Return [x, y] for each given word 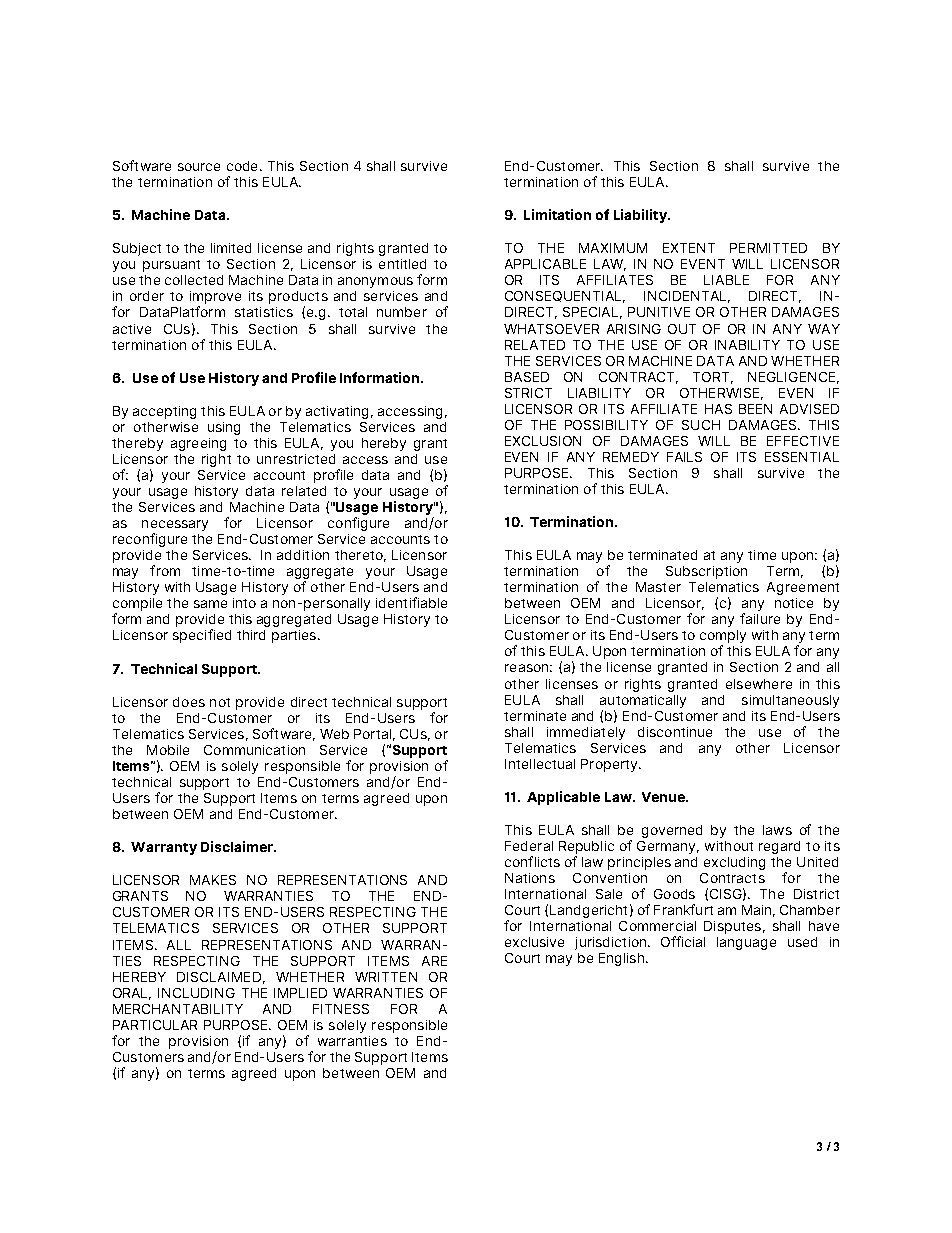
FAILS [684, 457]
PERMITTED [768, 248]
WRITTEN [386, 977]
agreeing [198, 444]
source [199, 167]
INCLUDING [196, 993]
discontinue [675, 732]
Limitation [557, 214]
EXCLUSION [543, 441]
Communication [254, 750]
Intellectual [540, 764]
